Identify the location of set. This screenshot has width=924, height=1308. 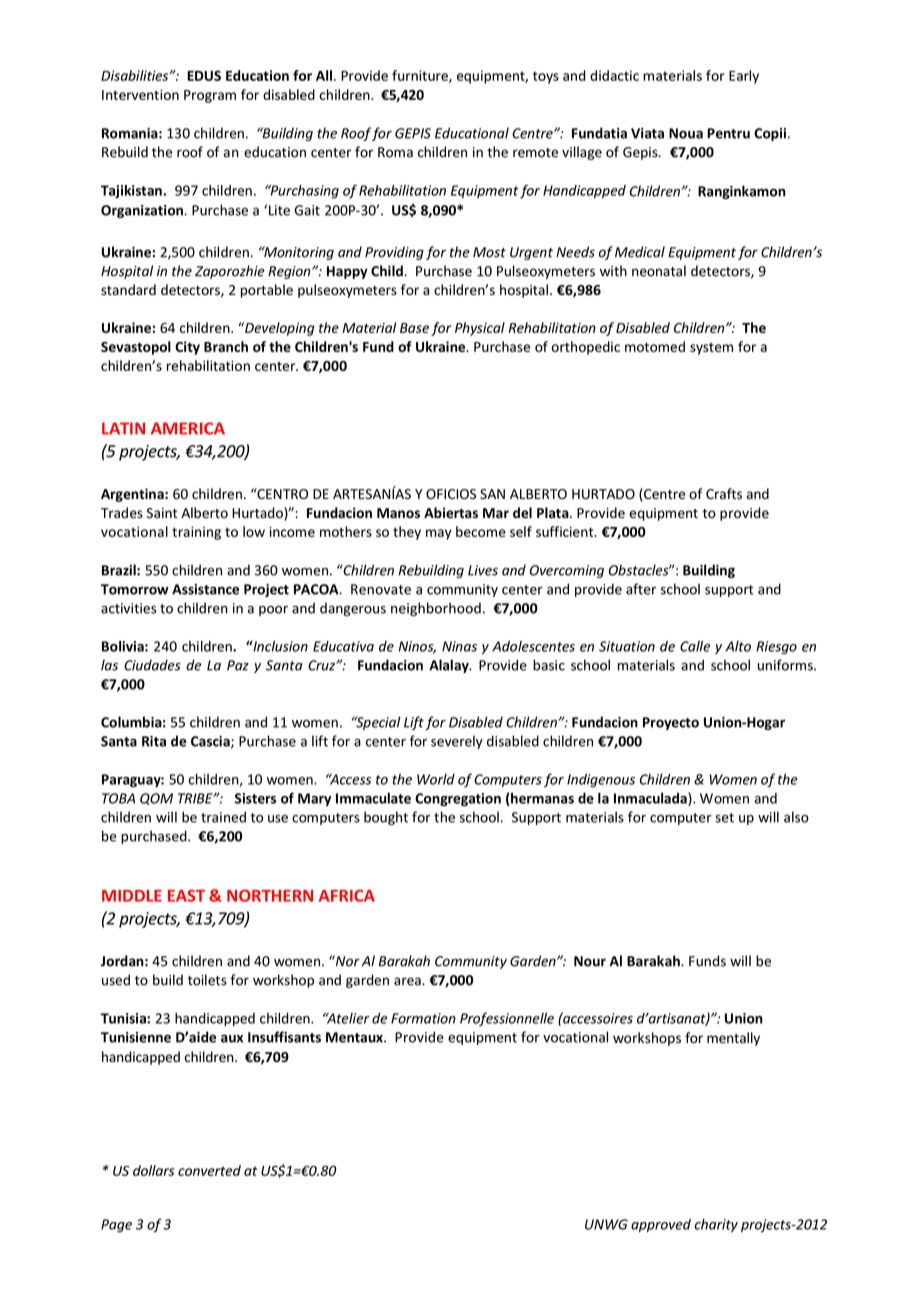
(724, 818).
